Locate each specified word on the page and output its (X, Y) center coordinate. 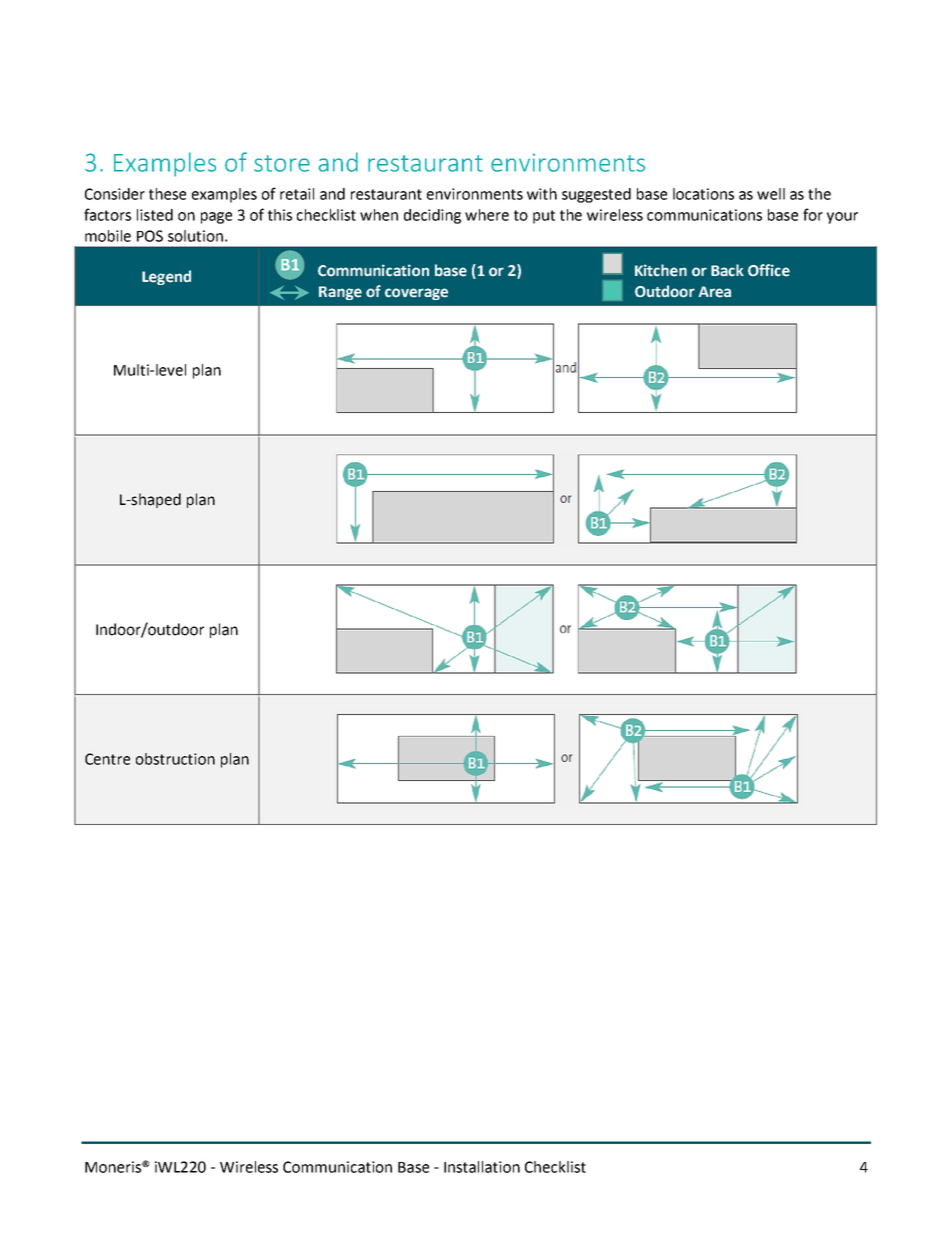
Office (769, 270)
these (167, 194)
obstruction (175, 759)
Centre (107, 759)
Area (715, 292)
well (771, 194)
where (487, 215)
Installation (482, 1167)
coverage (416, 294)
